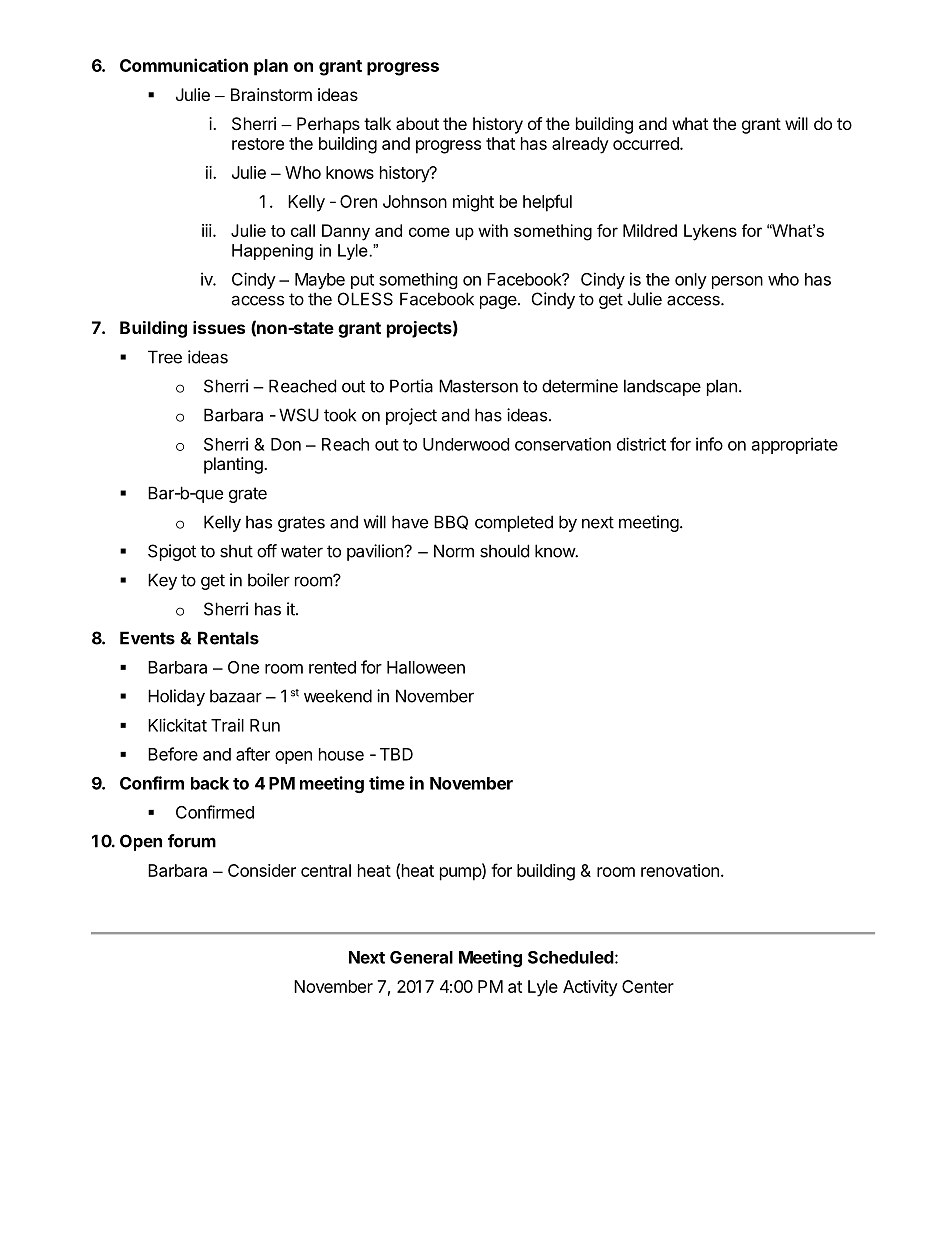 Image resolution: width=952 pixels, height=1233 pixels. What do you see at coordinates (426, 667) in the page?
I see `Halloween` at bounding box center [426, 667].
